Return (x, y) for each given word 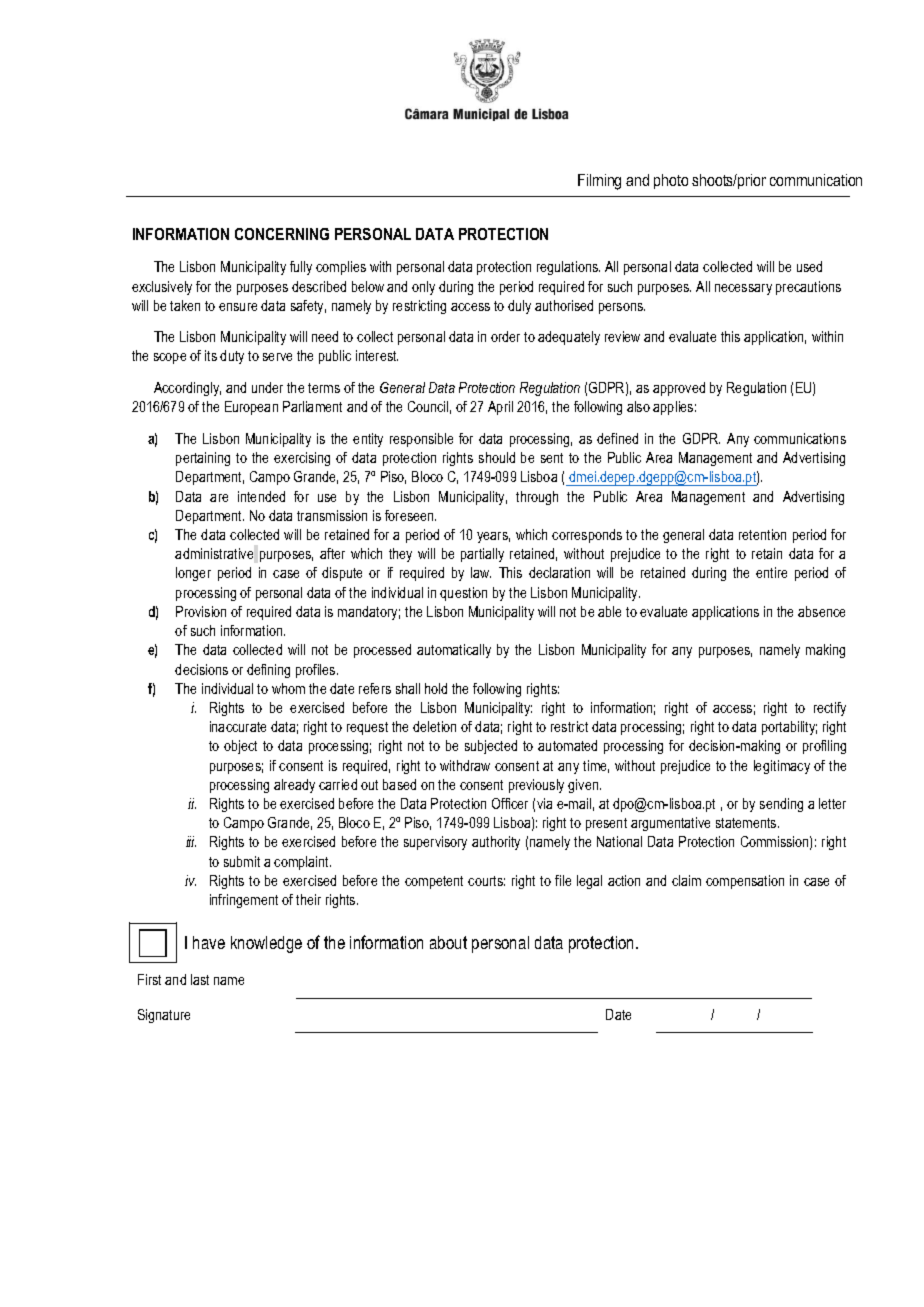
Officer (510, 803)
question (463, 594)
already (294, 786)
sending (781, 805)
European (251, 408)
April (500, 408)
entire (771, 572)
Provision (201, 611)
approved (679, 389)
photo (671, 181)
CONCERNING (282, 234)
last (200, 979)
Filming (599, 182)
